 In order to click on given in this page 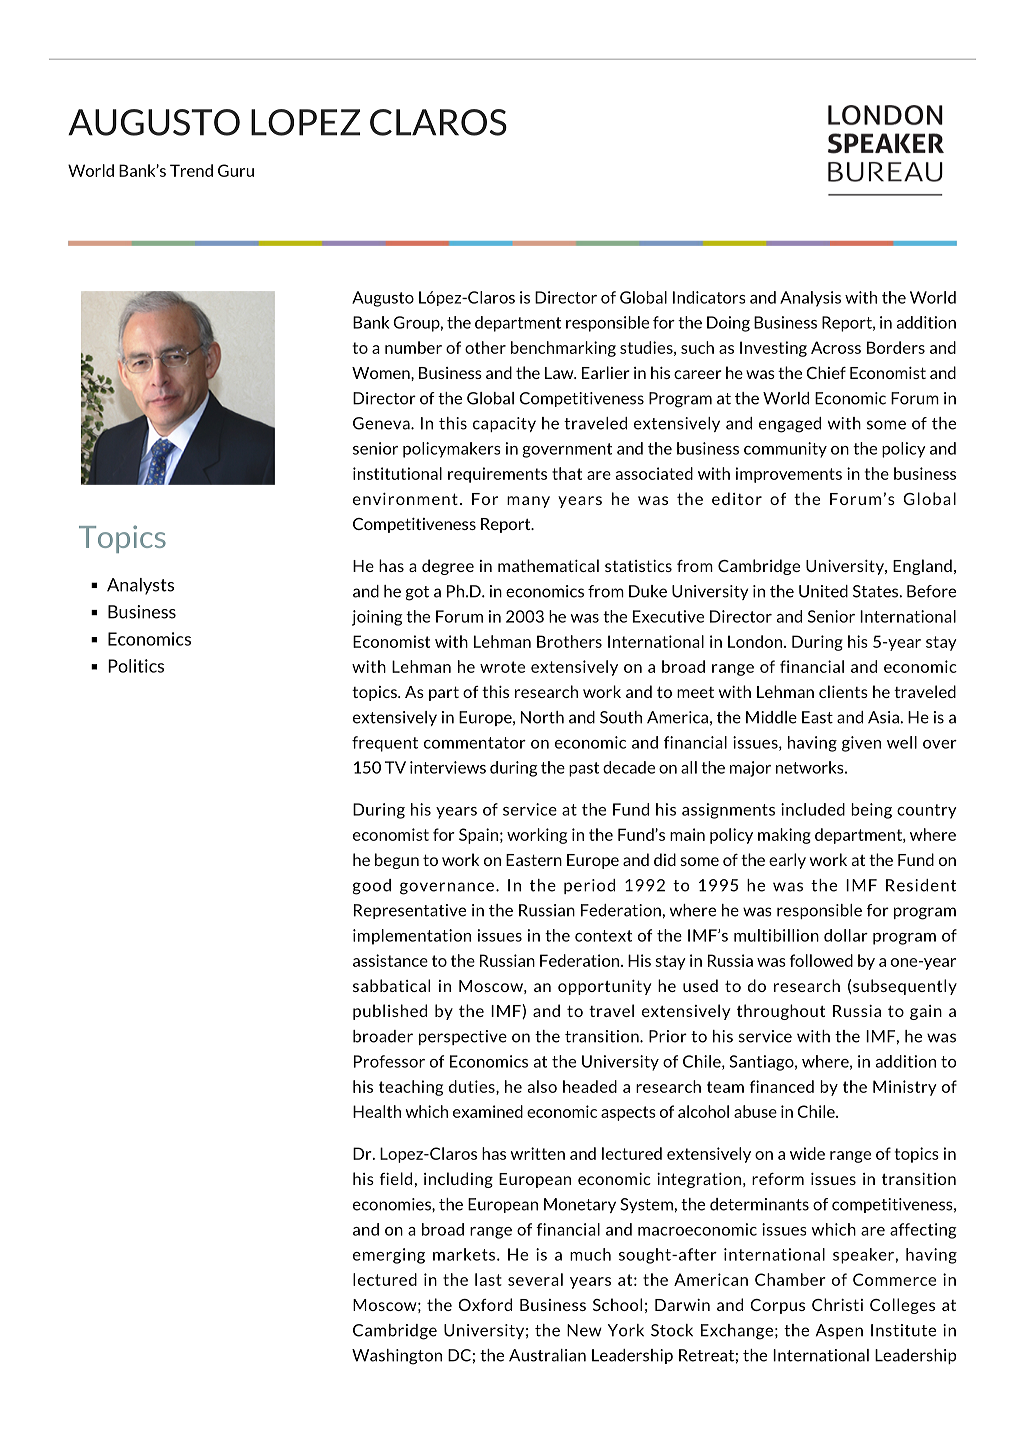, I will do `click(861, 744)`.
